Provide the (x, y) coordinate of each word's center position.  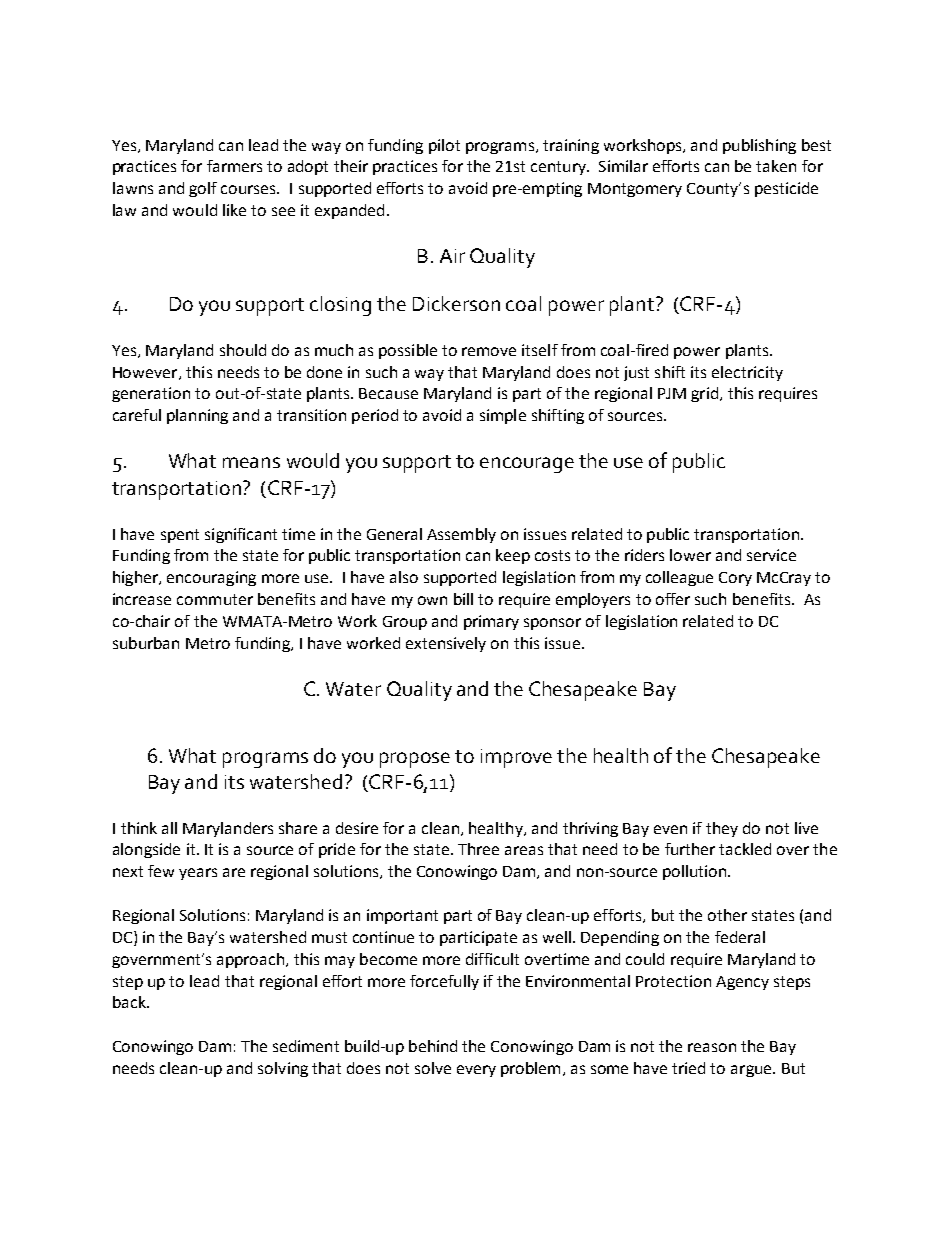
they (722, 829)
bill (463, 599)
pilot (444, 146)
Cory (735, 579)
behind (433, 1046)
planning (197, 416)
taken (776, 166)
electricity (747, 373)
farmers (234, 166)
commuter (215, 599)
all (169, 828)
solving (283, 1069)
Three (478, 849)
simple (503, 416)
